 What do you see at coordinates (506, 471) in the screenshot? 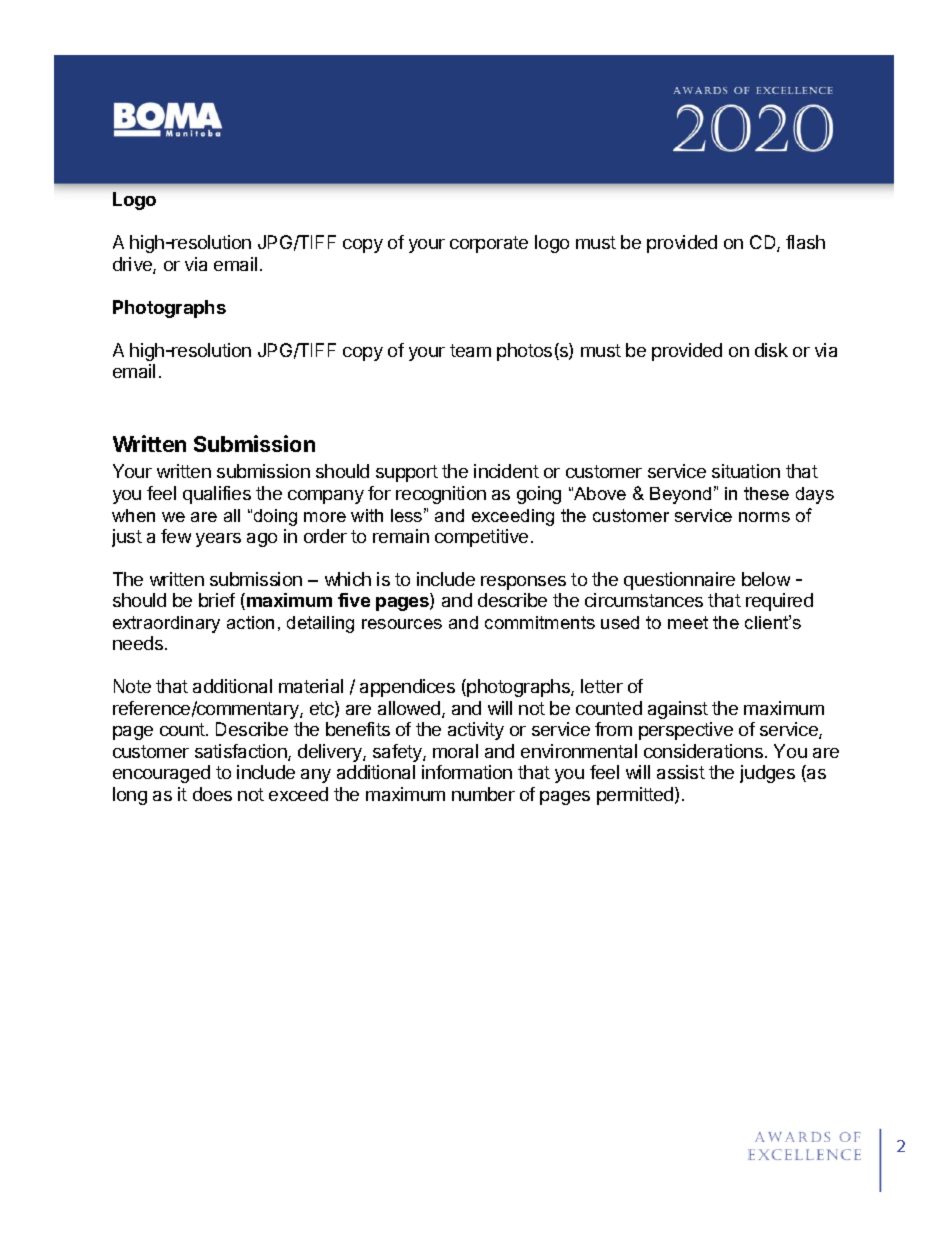
I see `incident` at bounding box center [506, 471].
